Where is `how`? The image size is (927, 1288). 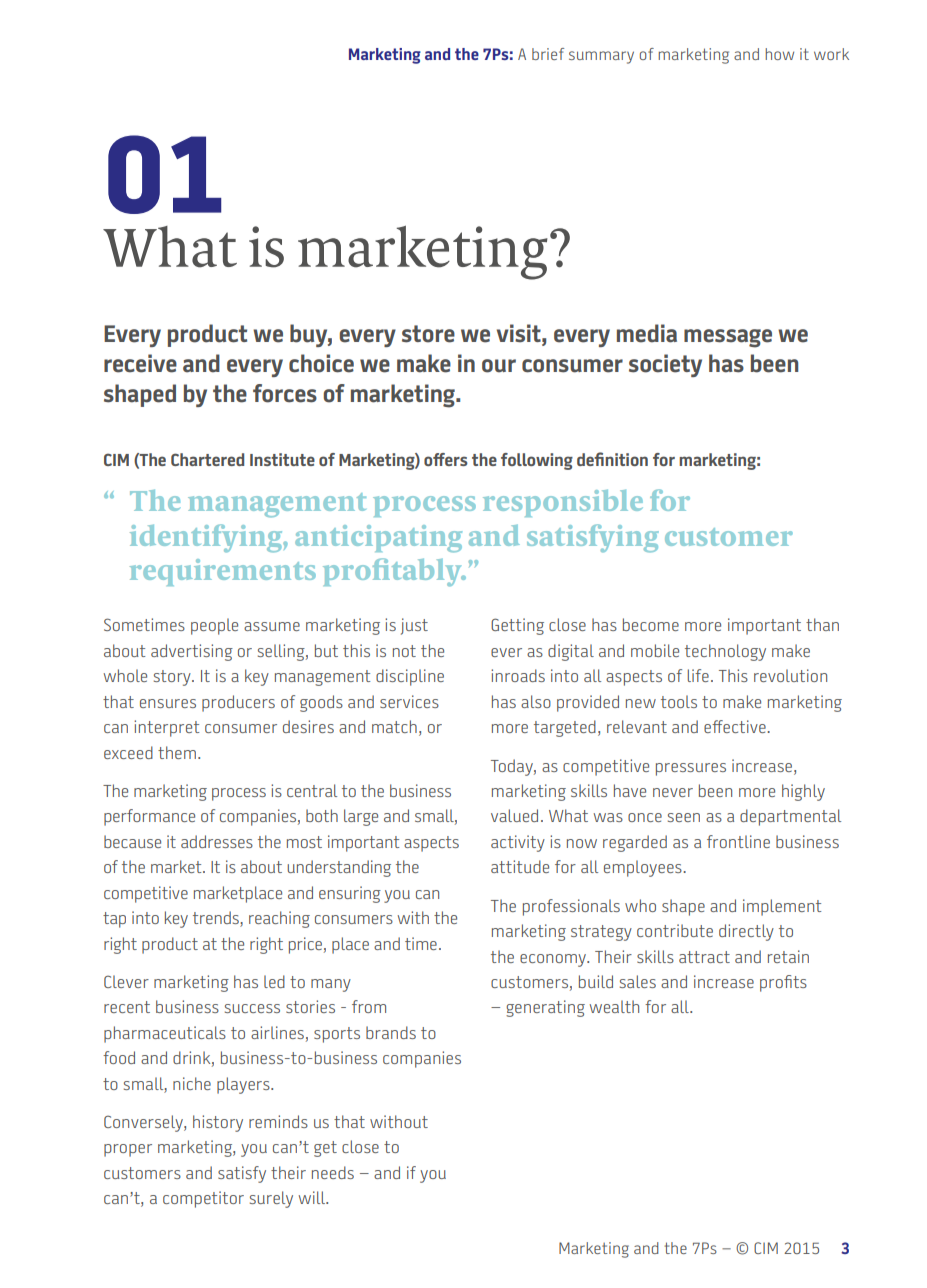
how is located at coordinates (779, 54).
